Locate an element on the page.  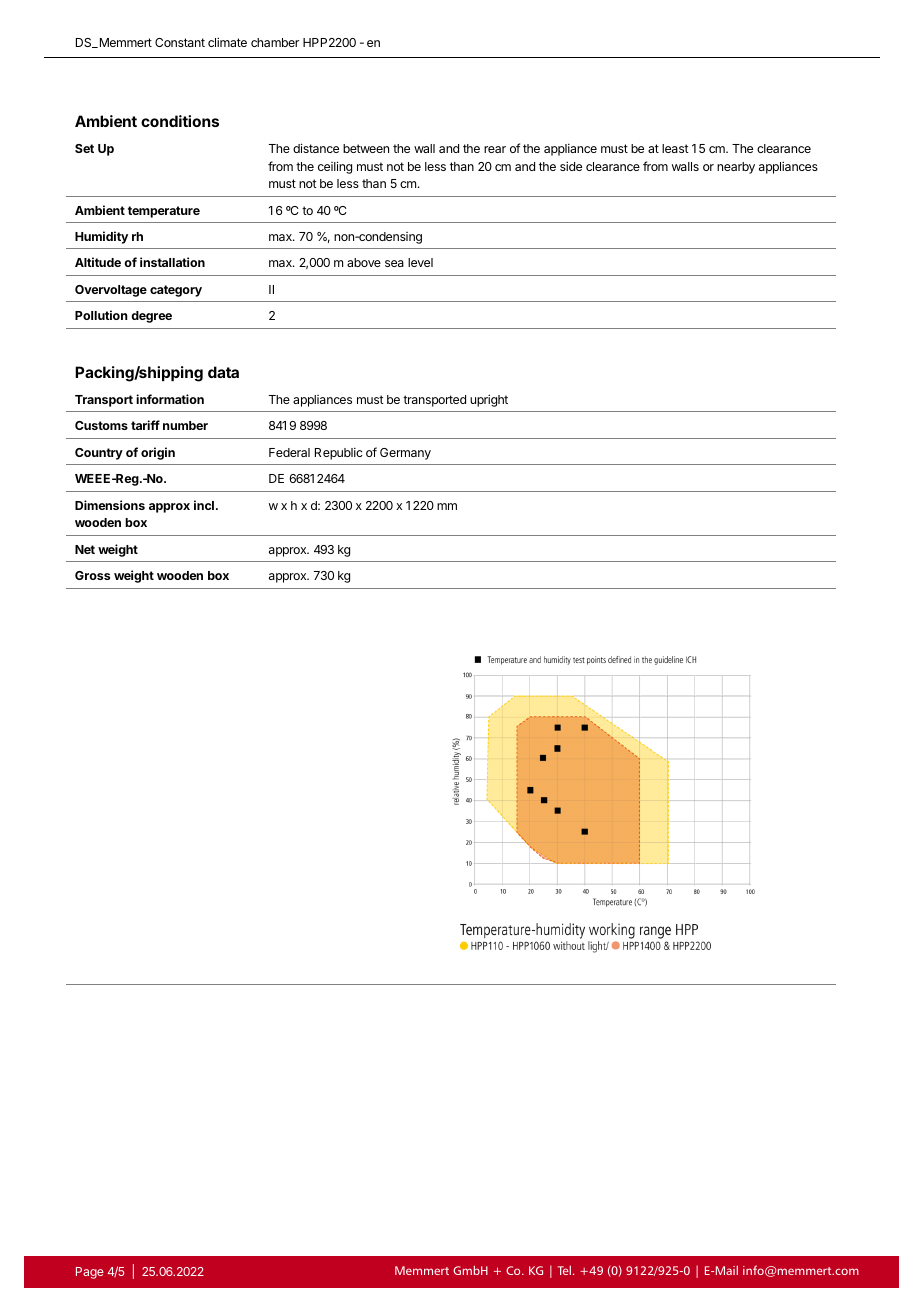
between is located at coordinates (366, 148).
